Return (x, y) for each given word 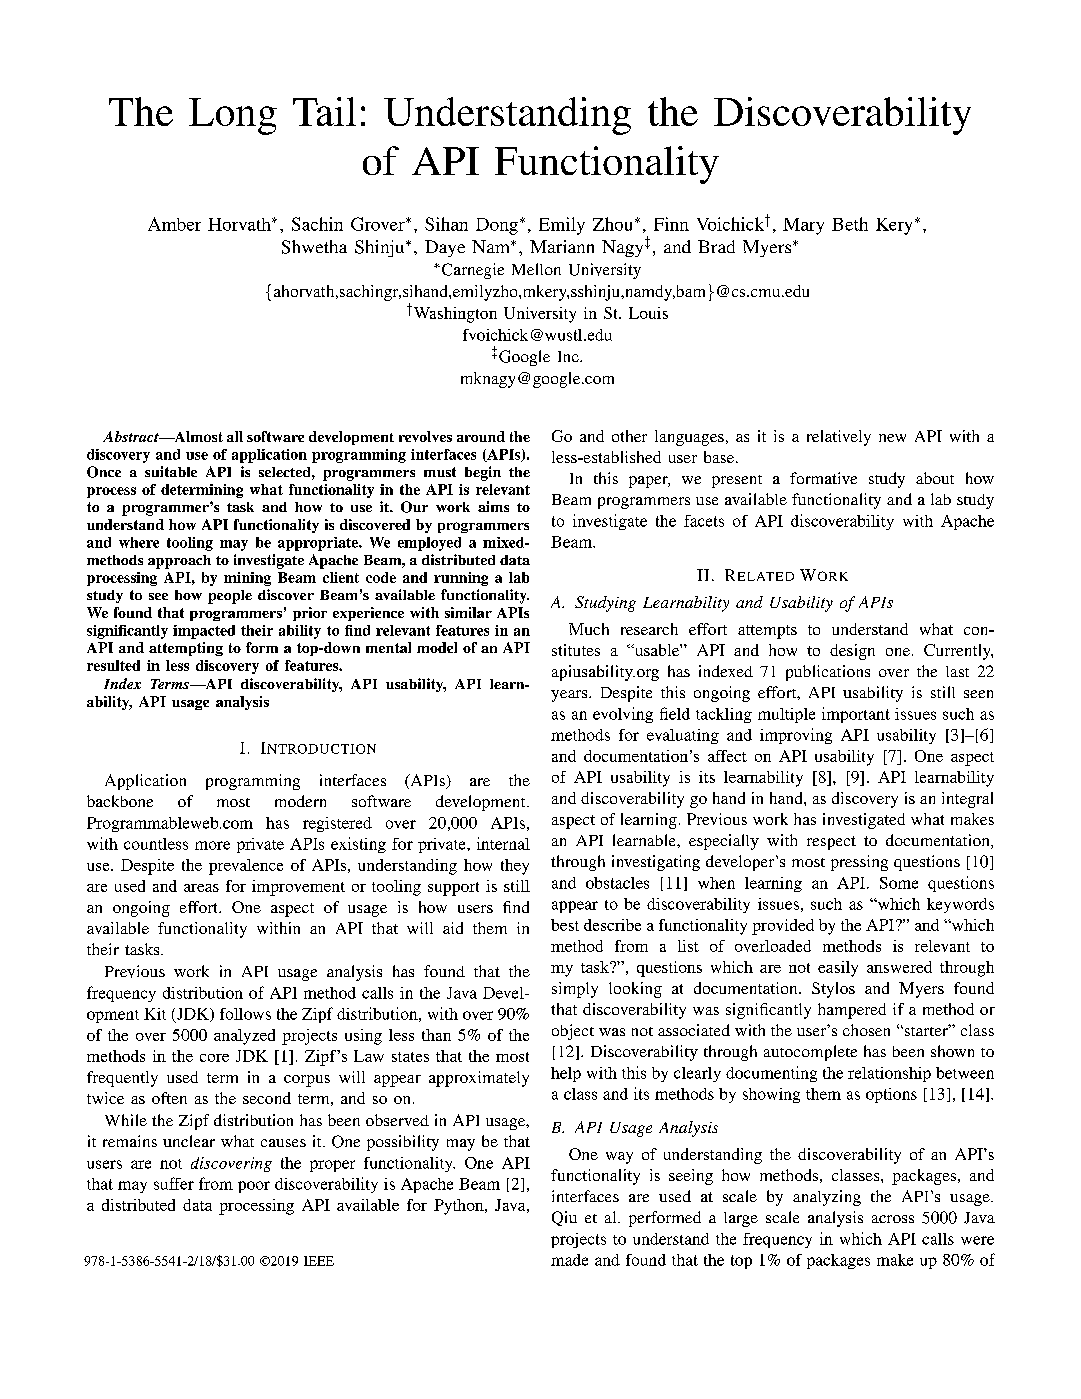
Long (233, 116)
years (570, 696)
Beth (850, 224)
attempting (186, 649)
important (856, 715)
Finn (671, 224)
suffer (174, 1183)
